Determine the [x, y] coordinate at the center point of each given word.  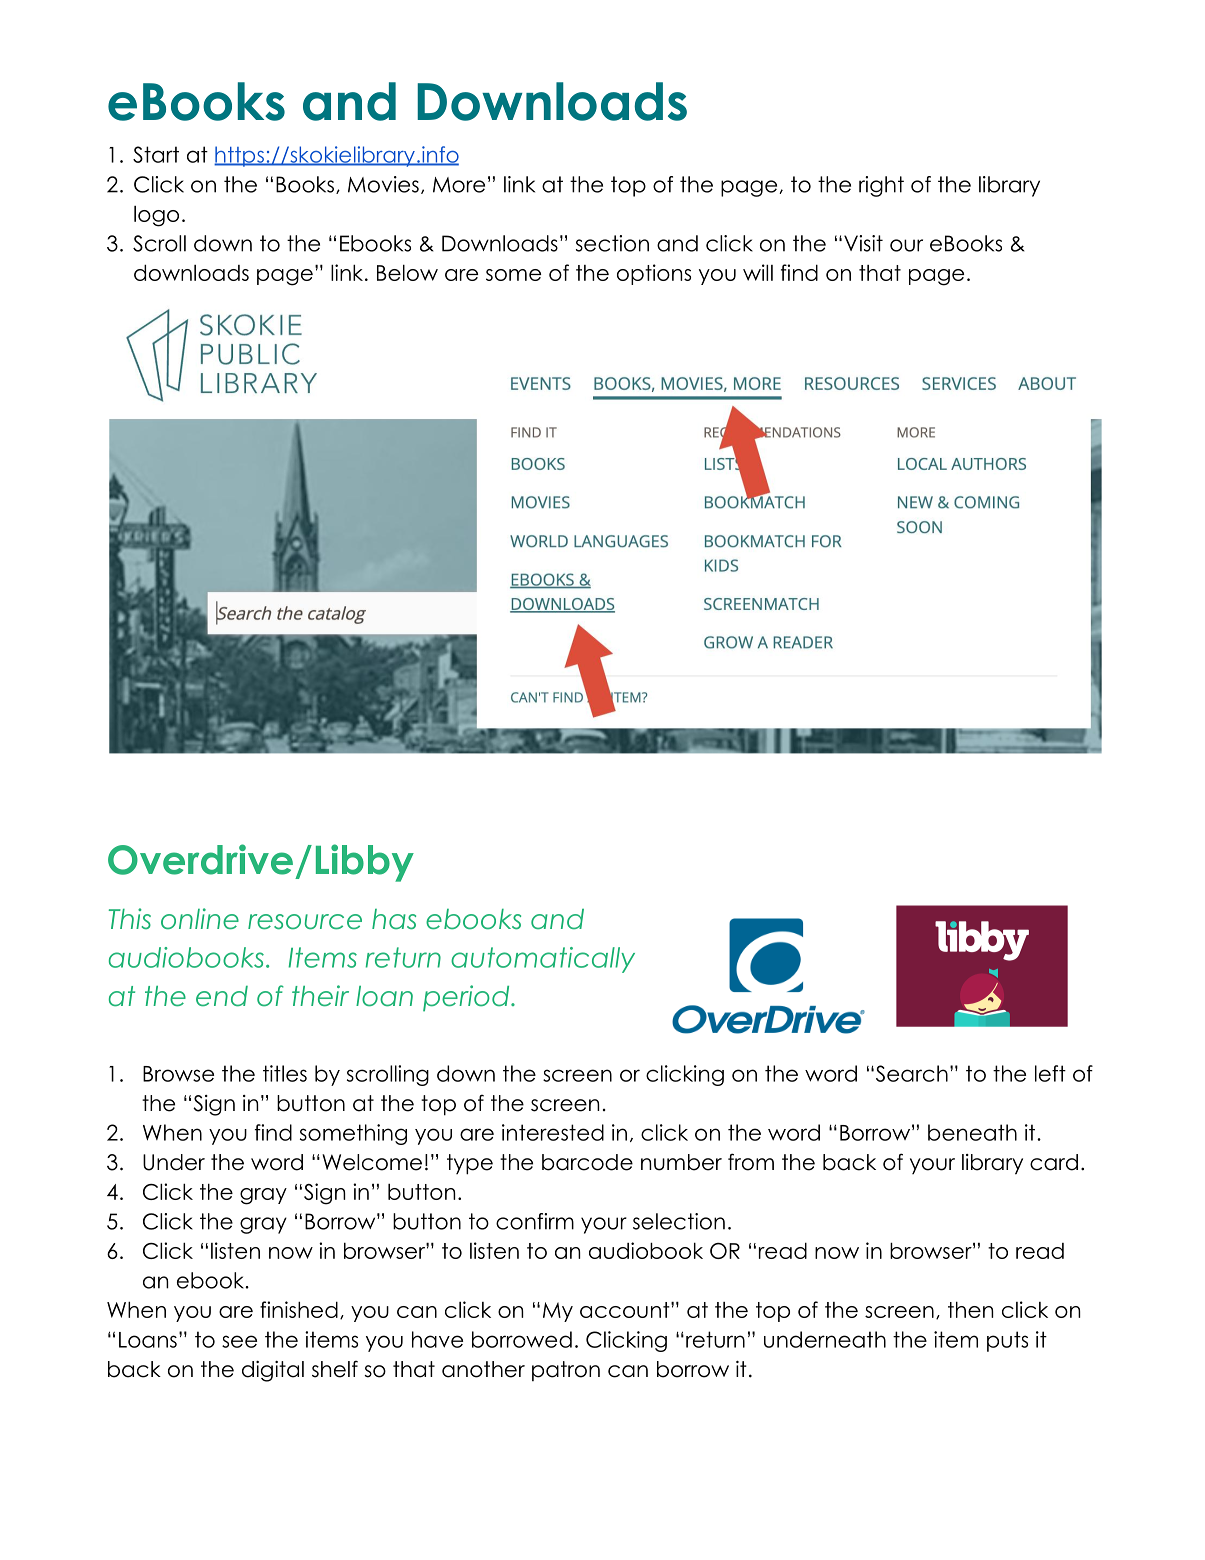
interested [553, 1132]
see [239, 1341]
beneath [972, 1132]
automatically [543, 960]
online [200, 919]
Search [910, 1073]
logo [156, 216]
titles [285, 1073]
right [881, 186]
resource [305, 922]
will [758, 272]
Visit [863, 243]
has [394, 919]
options [654, 274]
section [612, 243]
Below [407, 272]
